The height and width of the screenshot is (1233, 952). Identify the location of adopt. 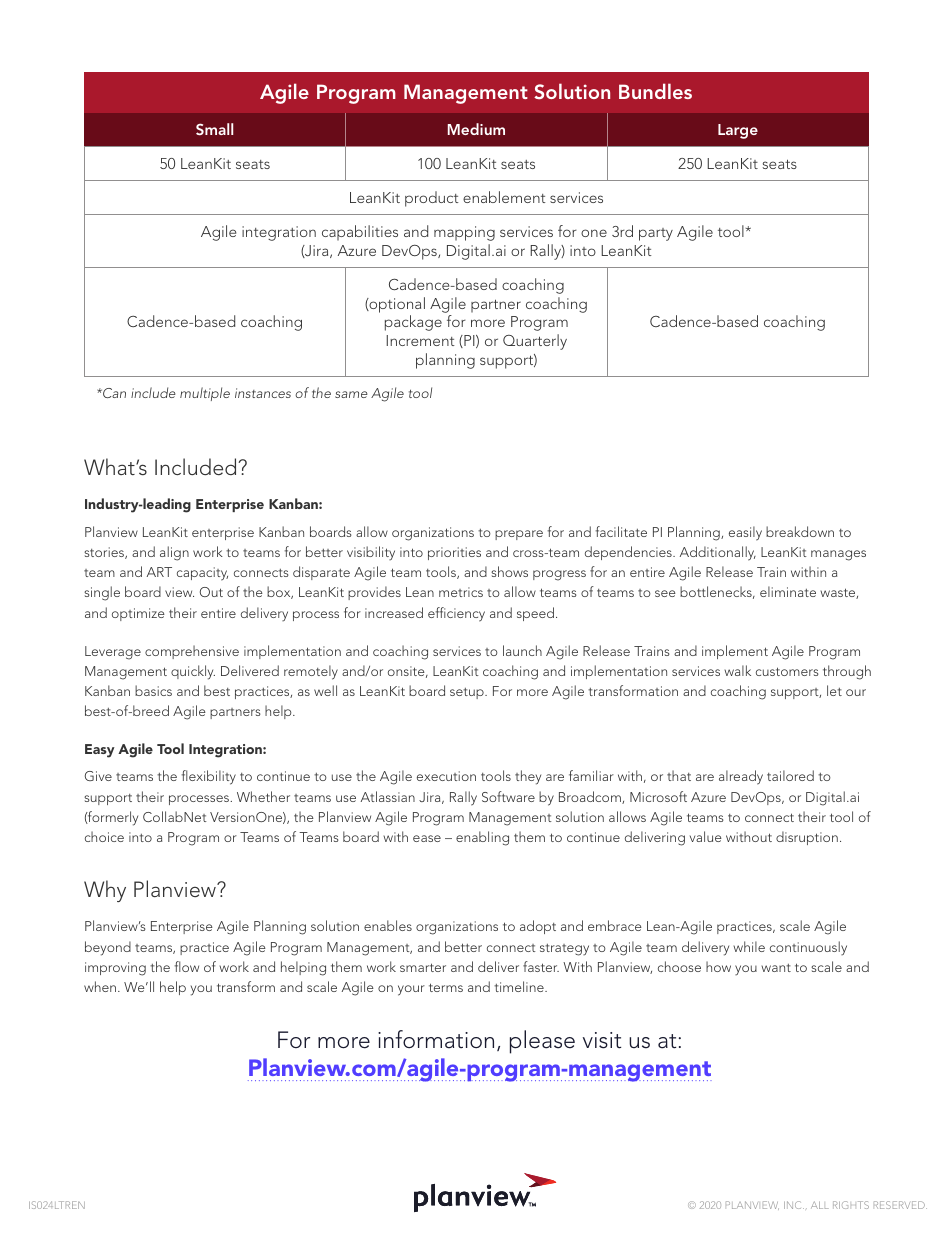
(538, 927).
